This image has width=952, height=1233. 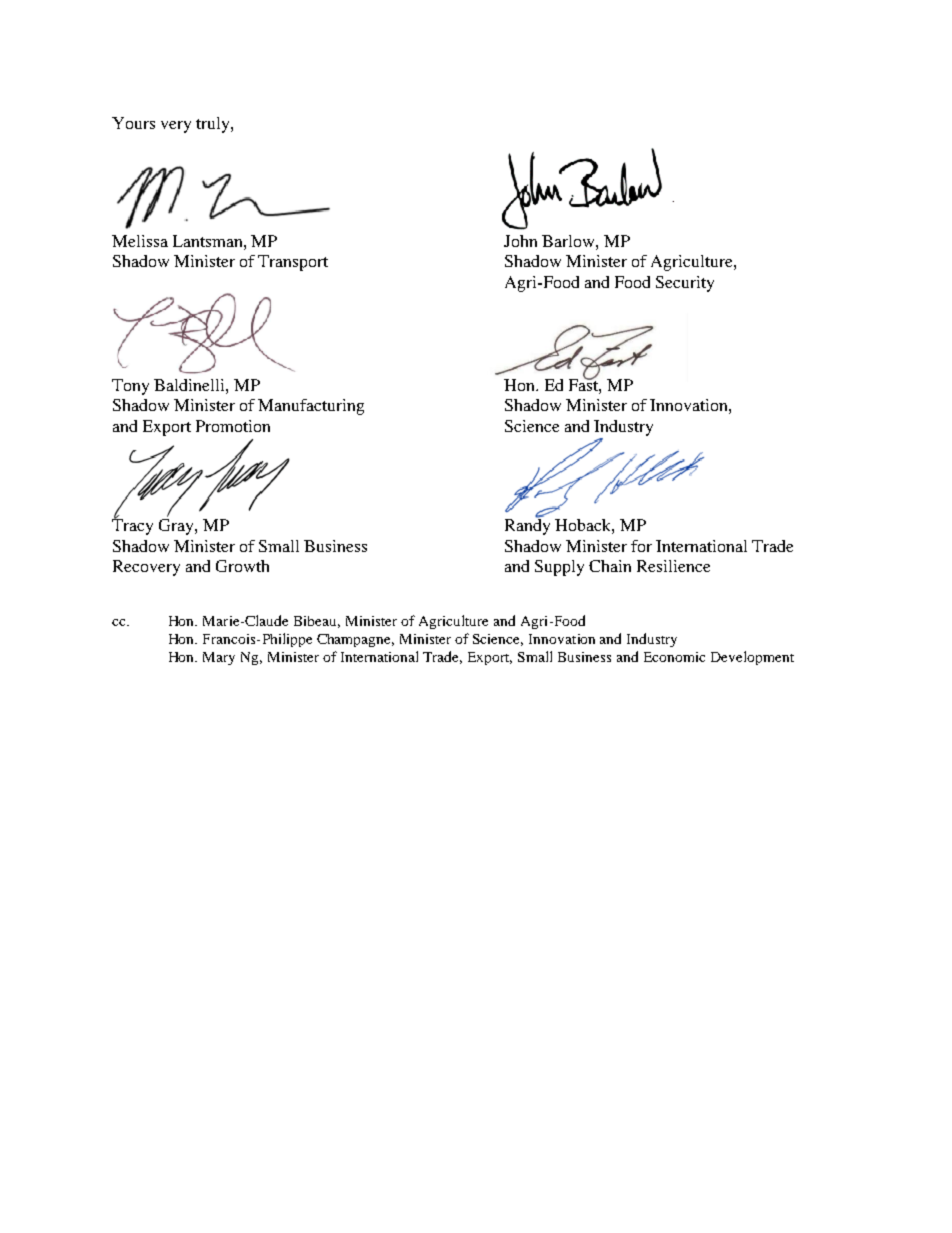 I want to click on Mary, so click(x=219, y=658).
